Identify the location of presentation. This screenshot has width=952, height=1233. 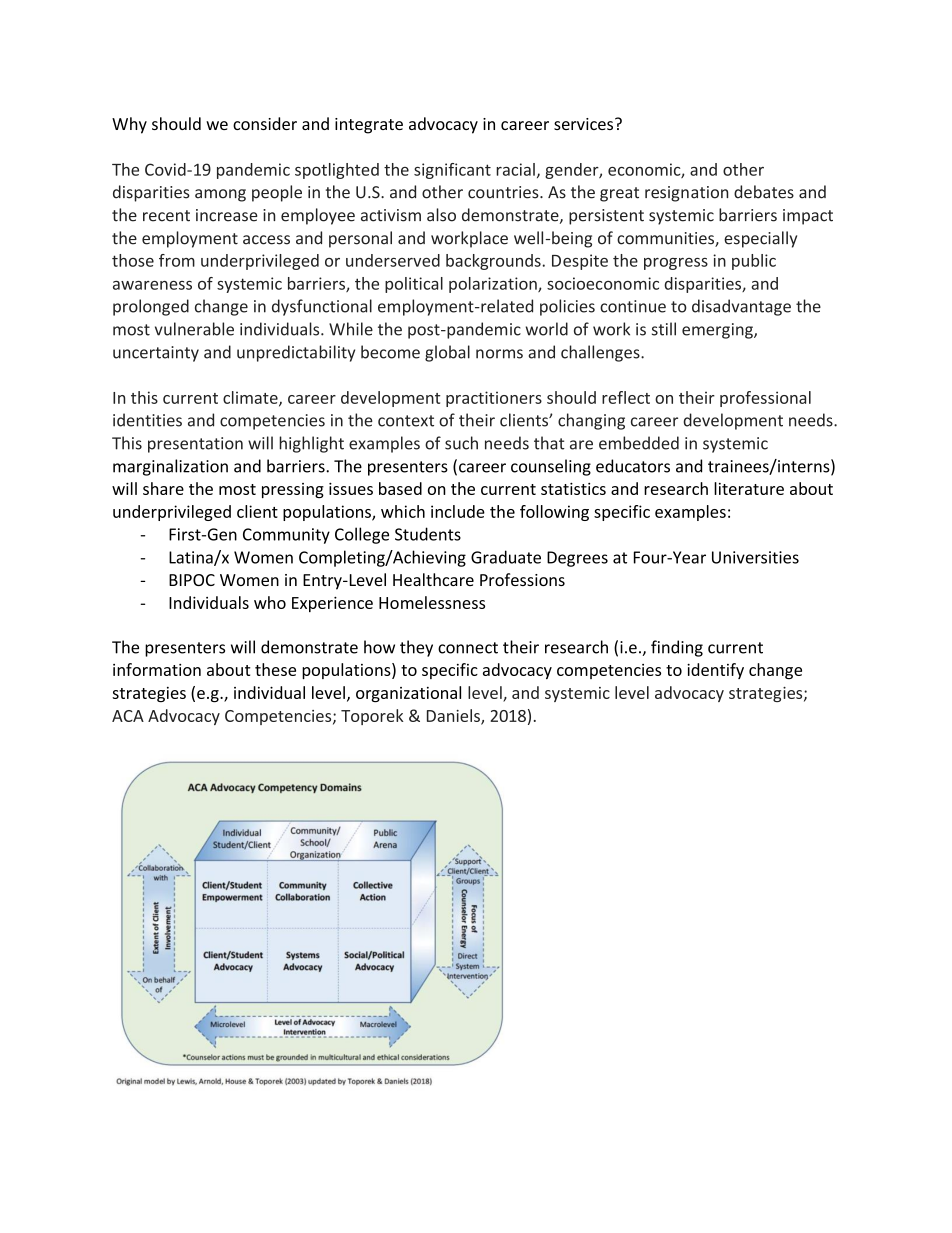
(195, 445).
